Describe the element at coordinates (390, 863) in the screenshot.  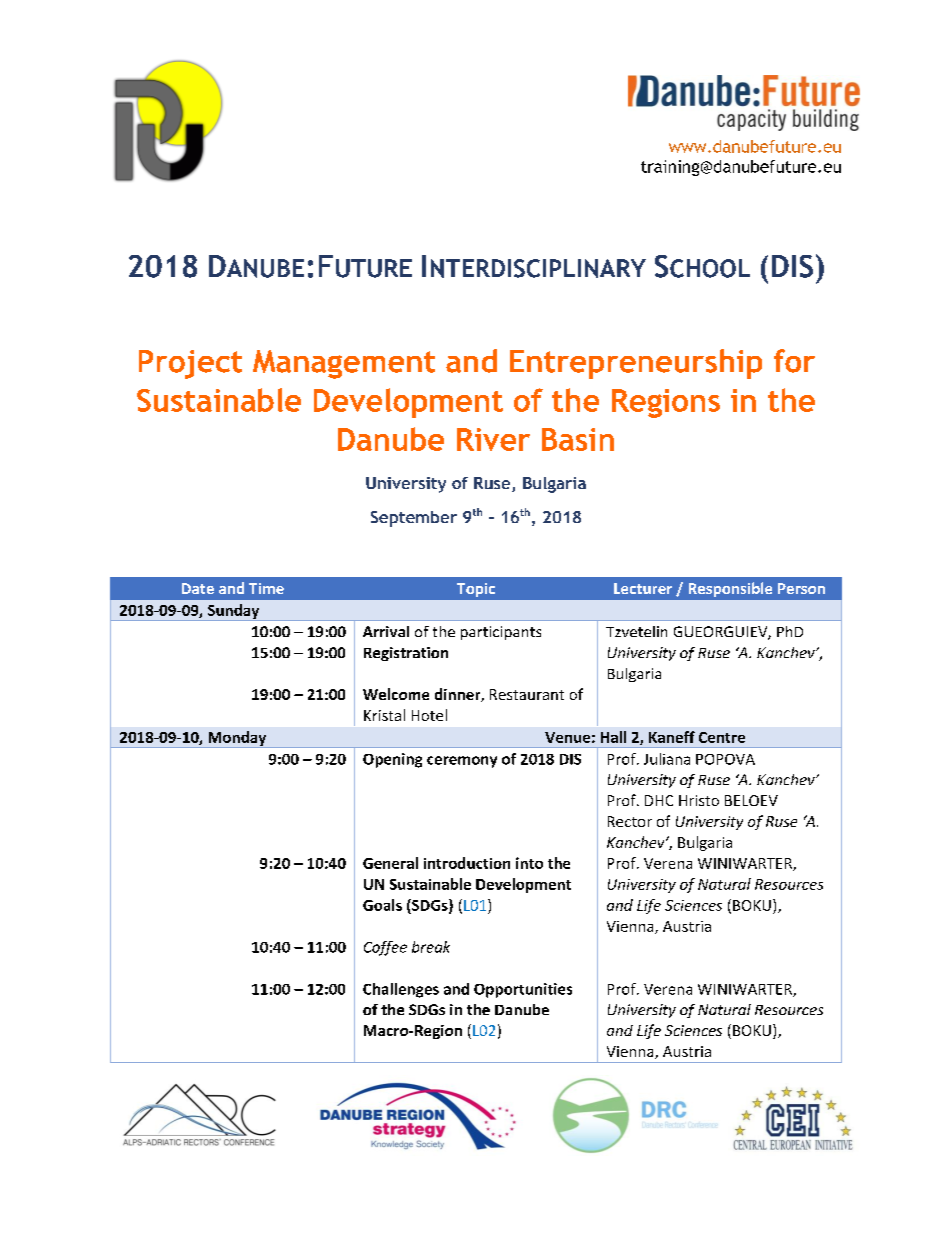
I see `General` at that location.
